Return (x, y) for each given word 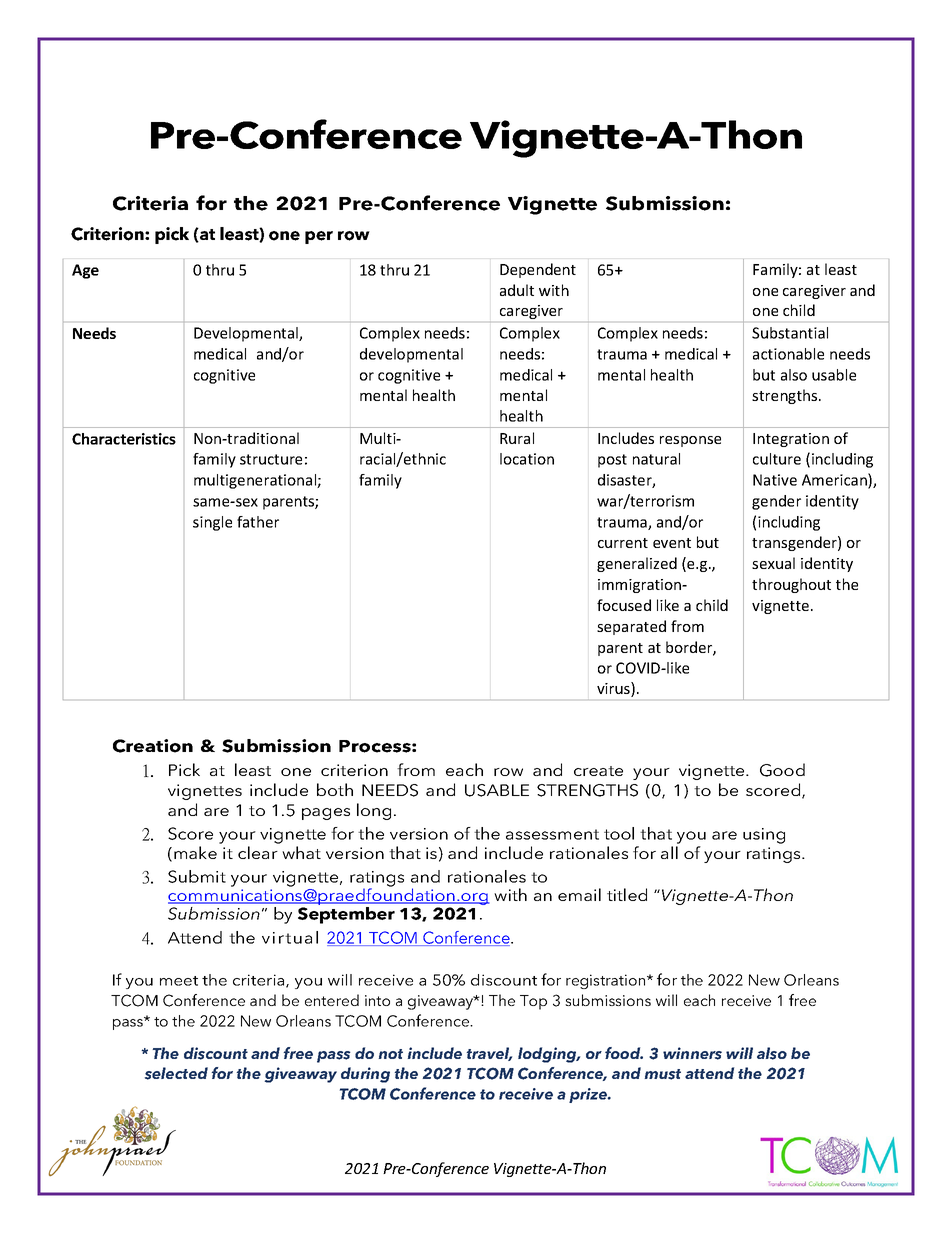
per (319, 237)
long (374, 811)
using (764, 836)
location (527, 459)
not (391, 1054)
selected (176, 1073)
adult (517, 290)
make (195, 852)
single (212, 523)
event (672, 543)
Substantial (790, 333)
